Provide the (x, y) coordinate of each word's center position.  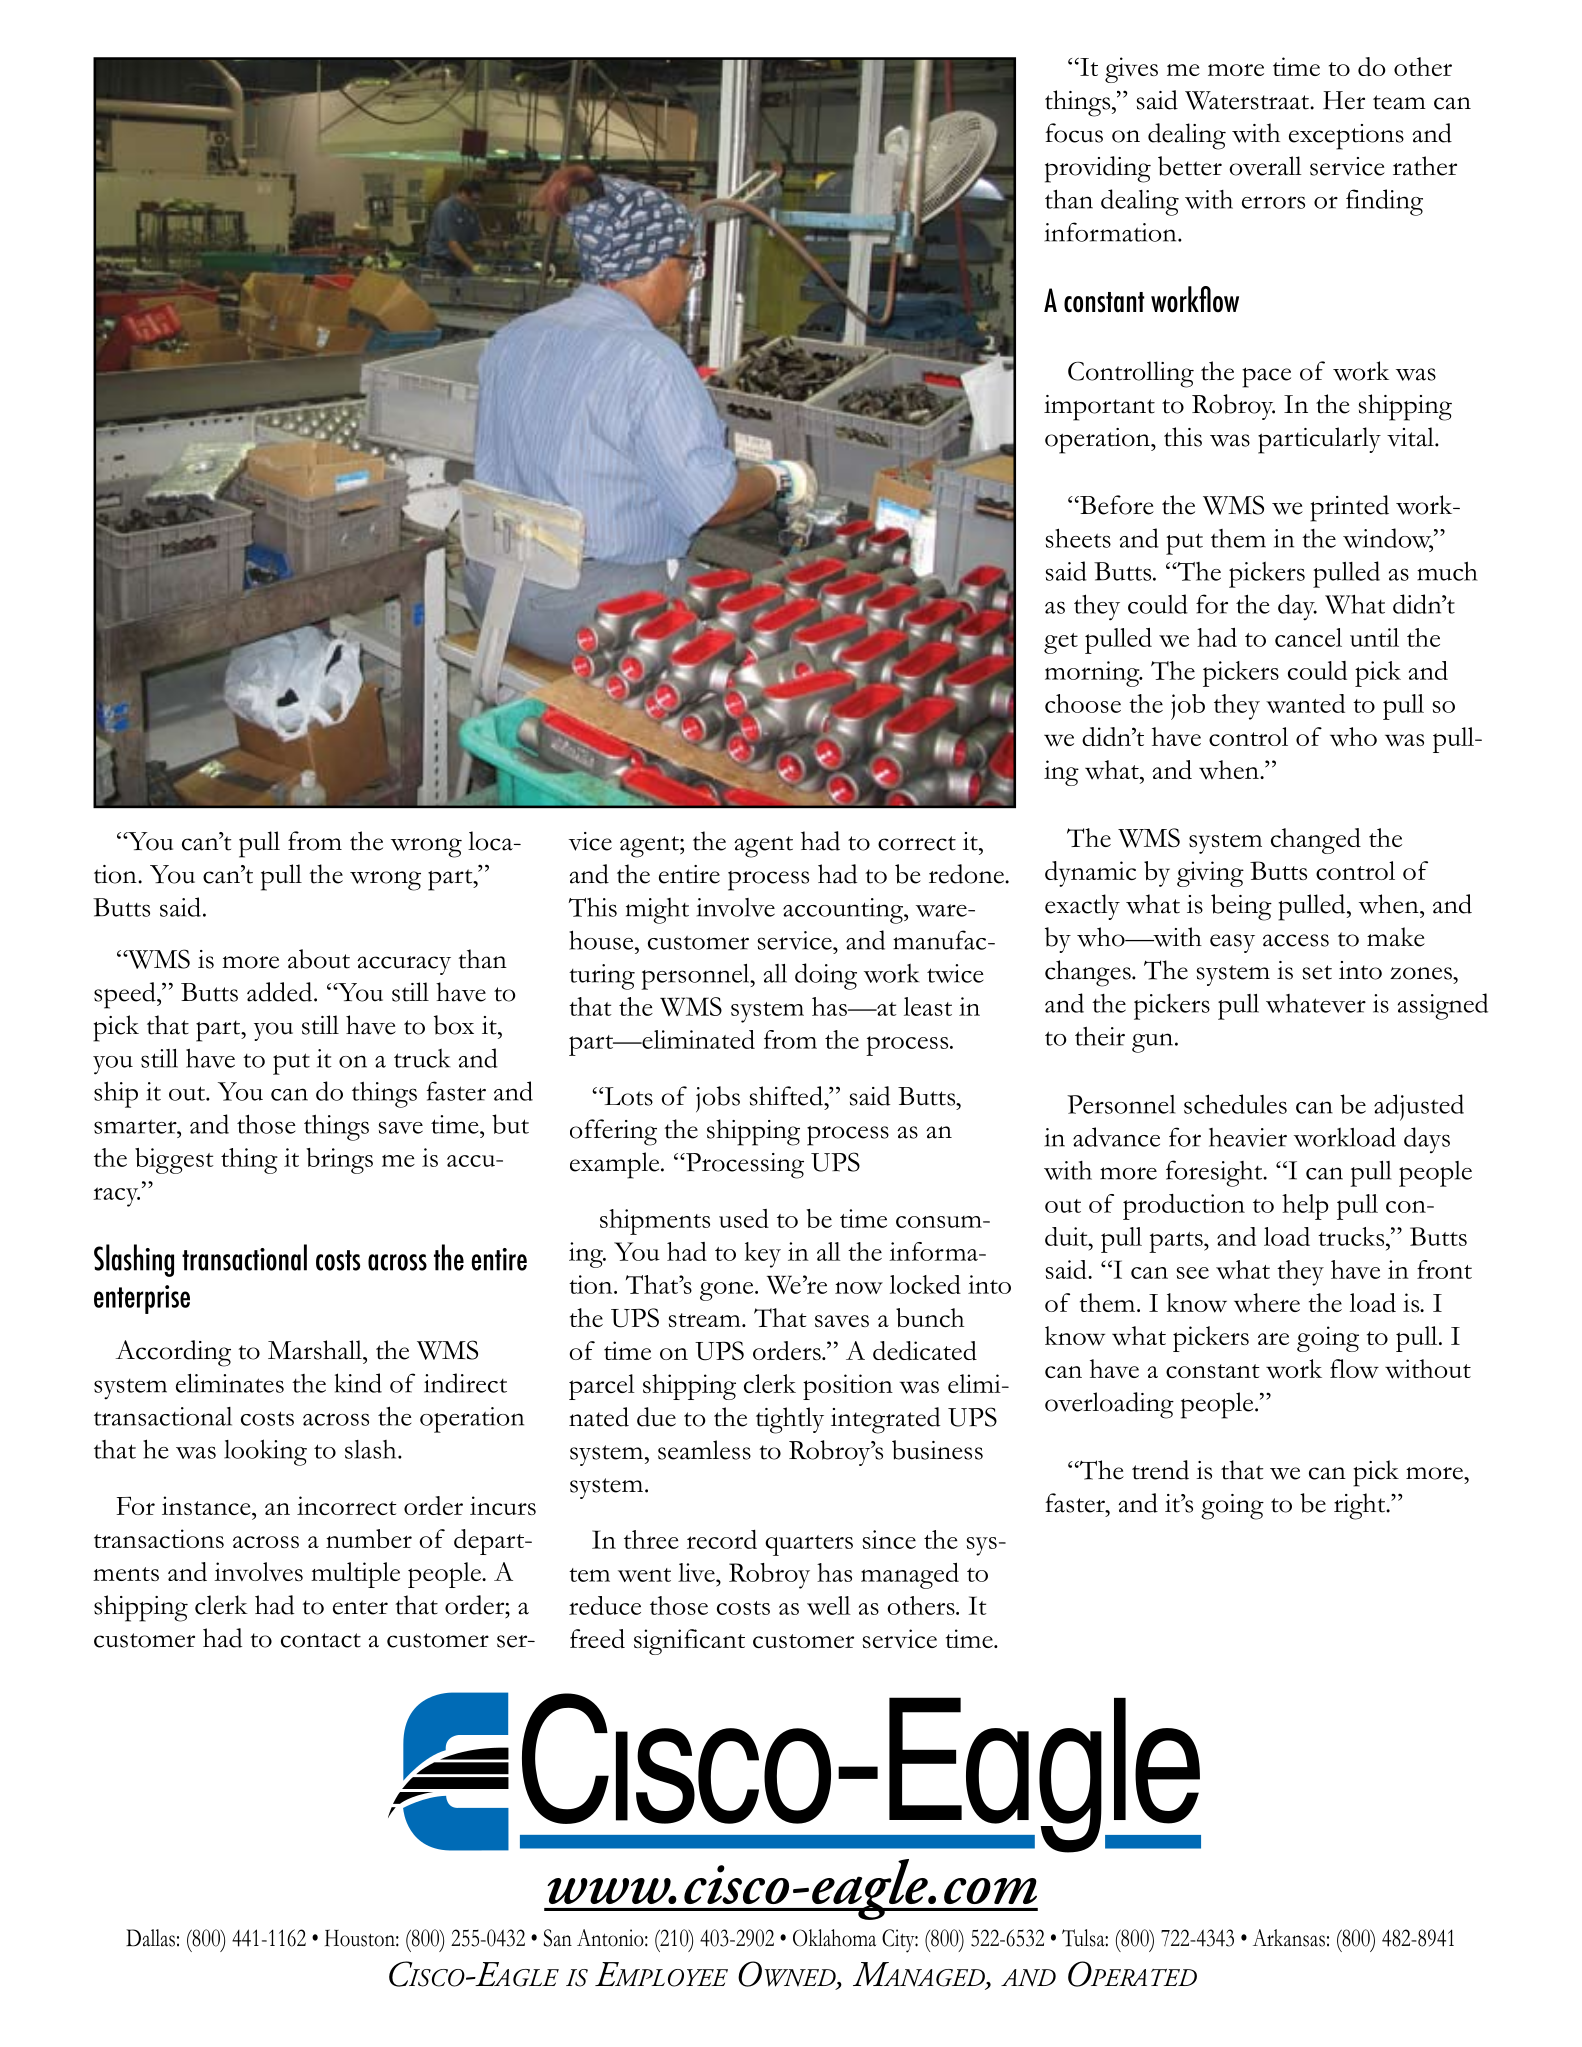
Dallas (150, 1938)
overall (1265, 166)
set (1317, 972)
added (281, 992)
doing (826, 976)
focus (1074, 133)
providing (1098, 169)
